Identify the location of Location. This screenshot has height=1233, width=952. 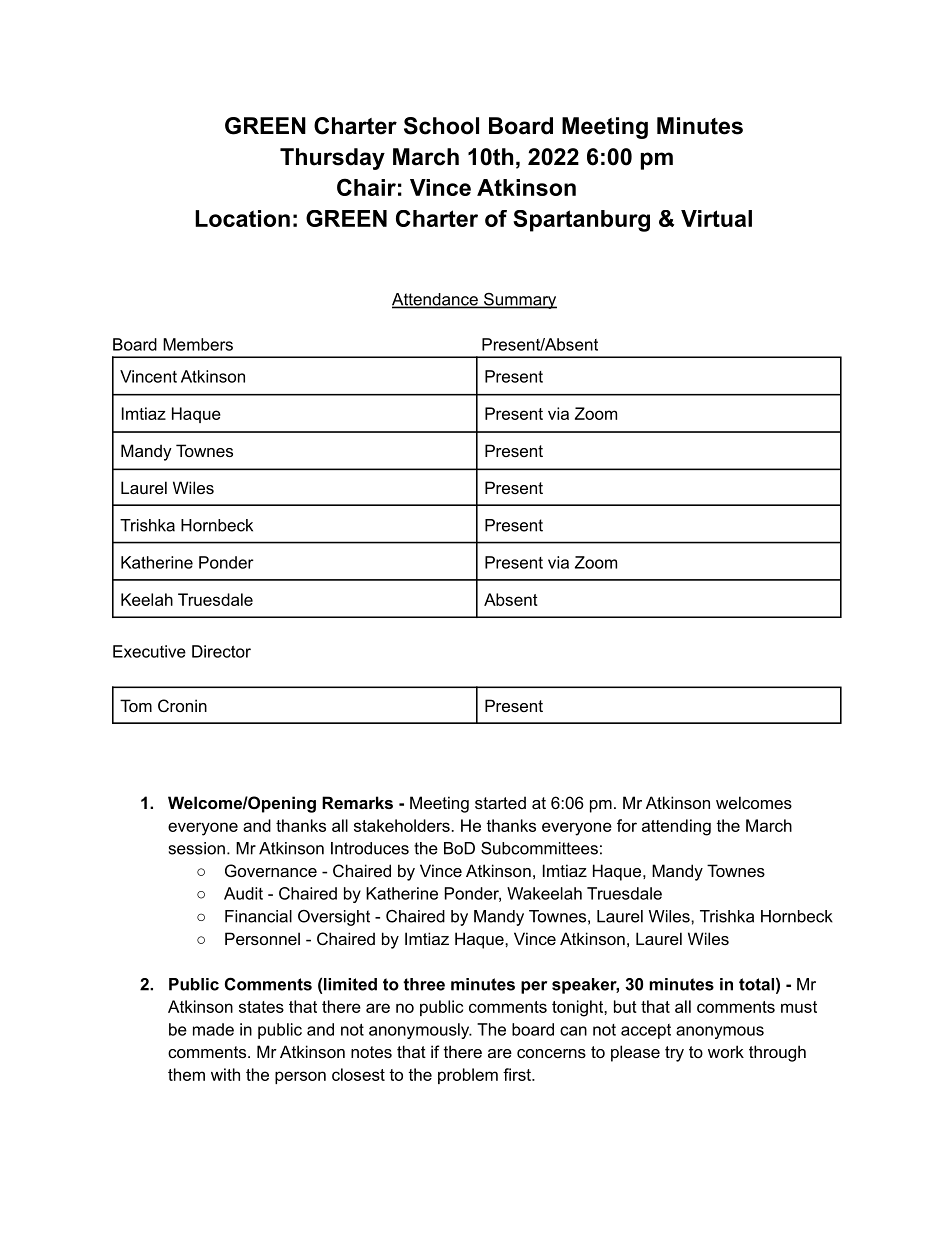
(242, 218).
